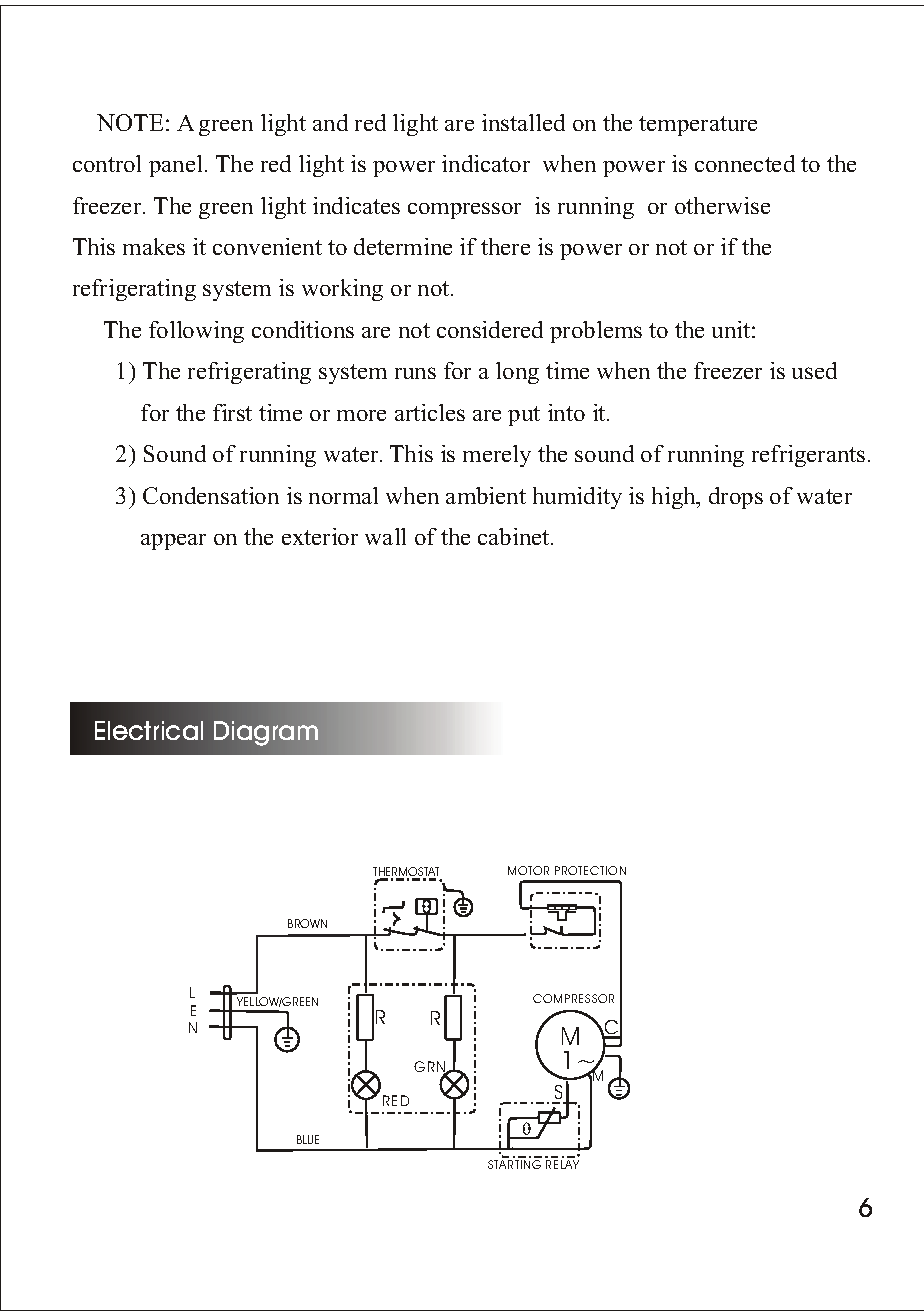 The height and width of the document is (1314, 924). I want to click on Condensation, so click(211, 495).
